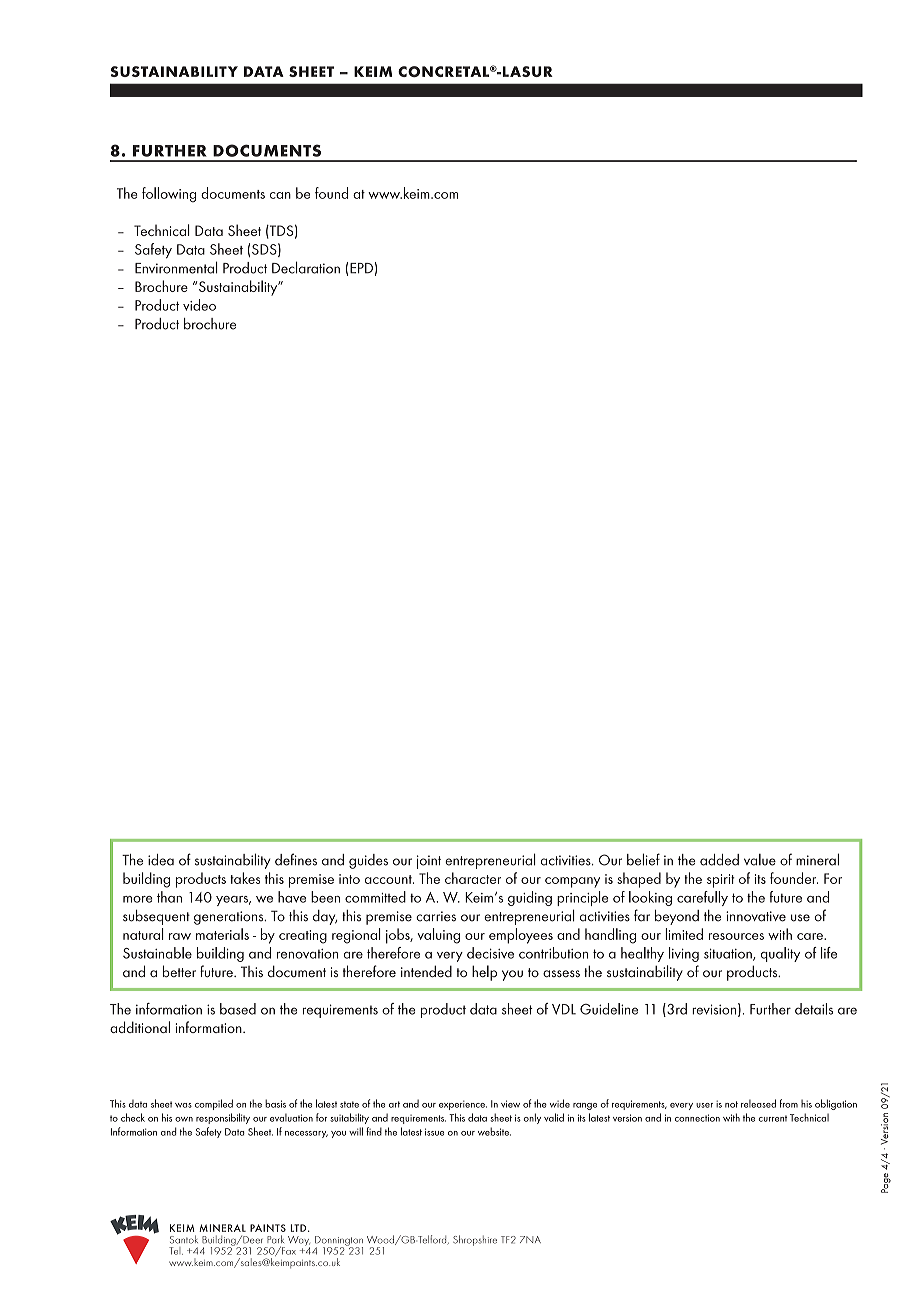 Image resolution: width=924 pixels, height=1308 pixels. Describe the element at coordinates (161, 860) in the screenshot. I see `idea` at that location.
